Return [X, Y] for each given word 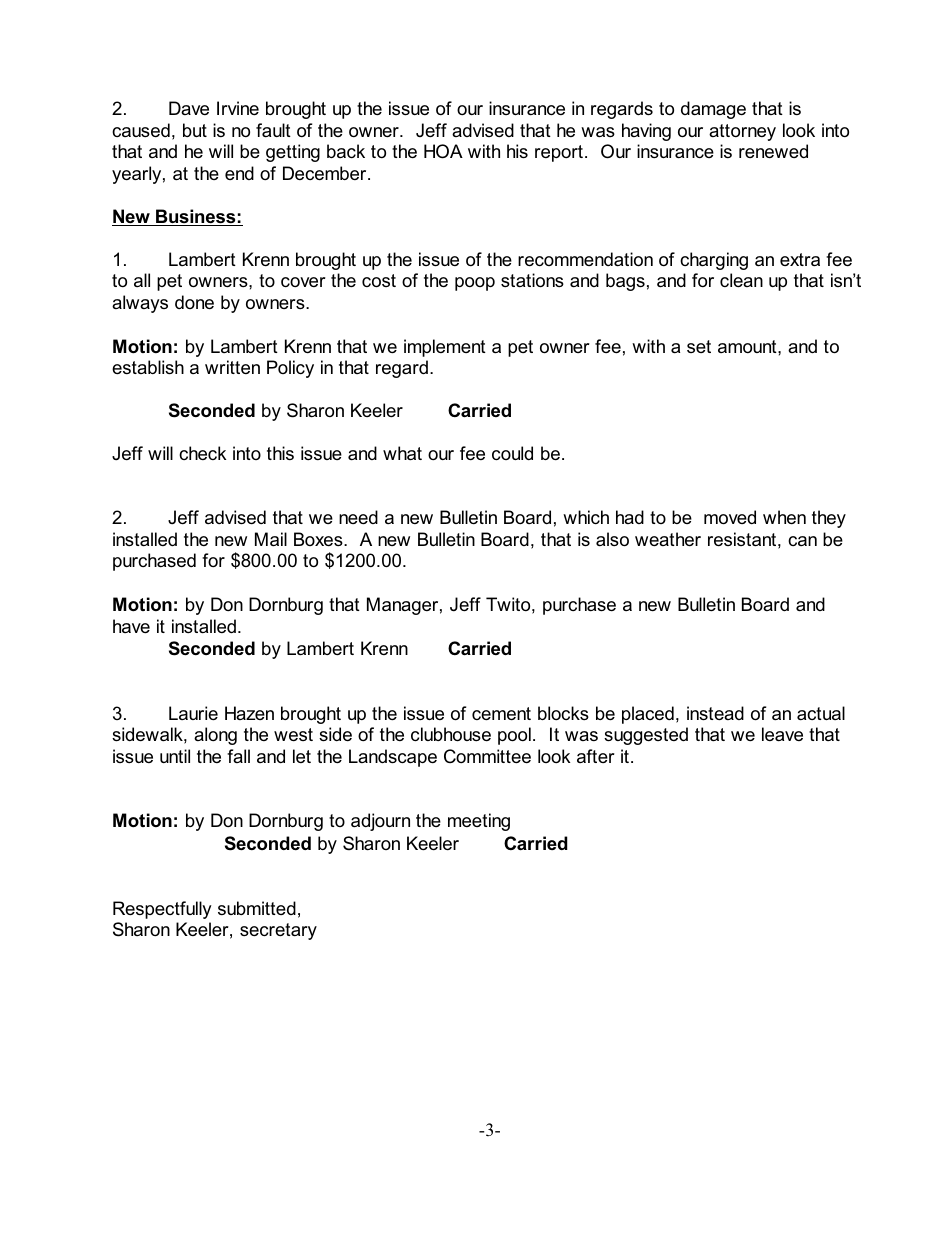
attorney [742, 132]
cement [501, 714]
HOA [443, 151]
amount [748, 346]
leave [782, 734]
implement [445, 348]
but [195, 130]
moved [730, 517]
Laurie [193, 713]
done [194, 302]
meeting [479, 822]
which [586, 517]
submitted [257, 908]
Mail [271, 539]
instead [715, 713]
